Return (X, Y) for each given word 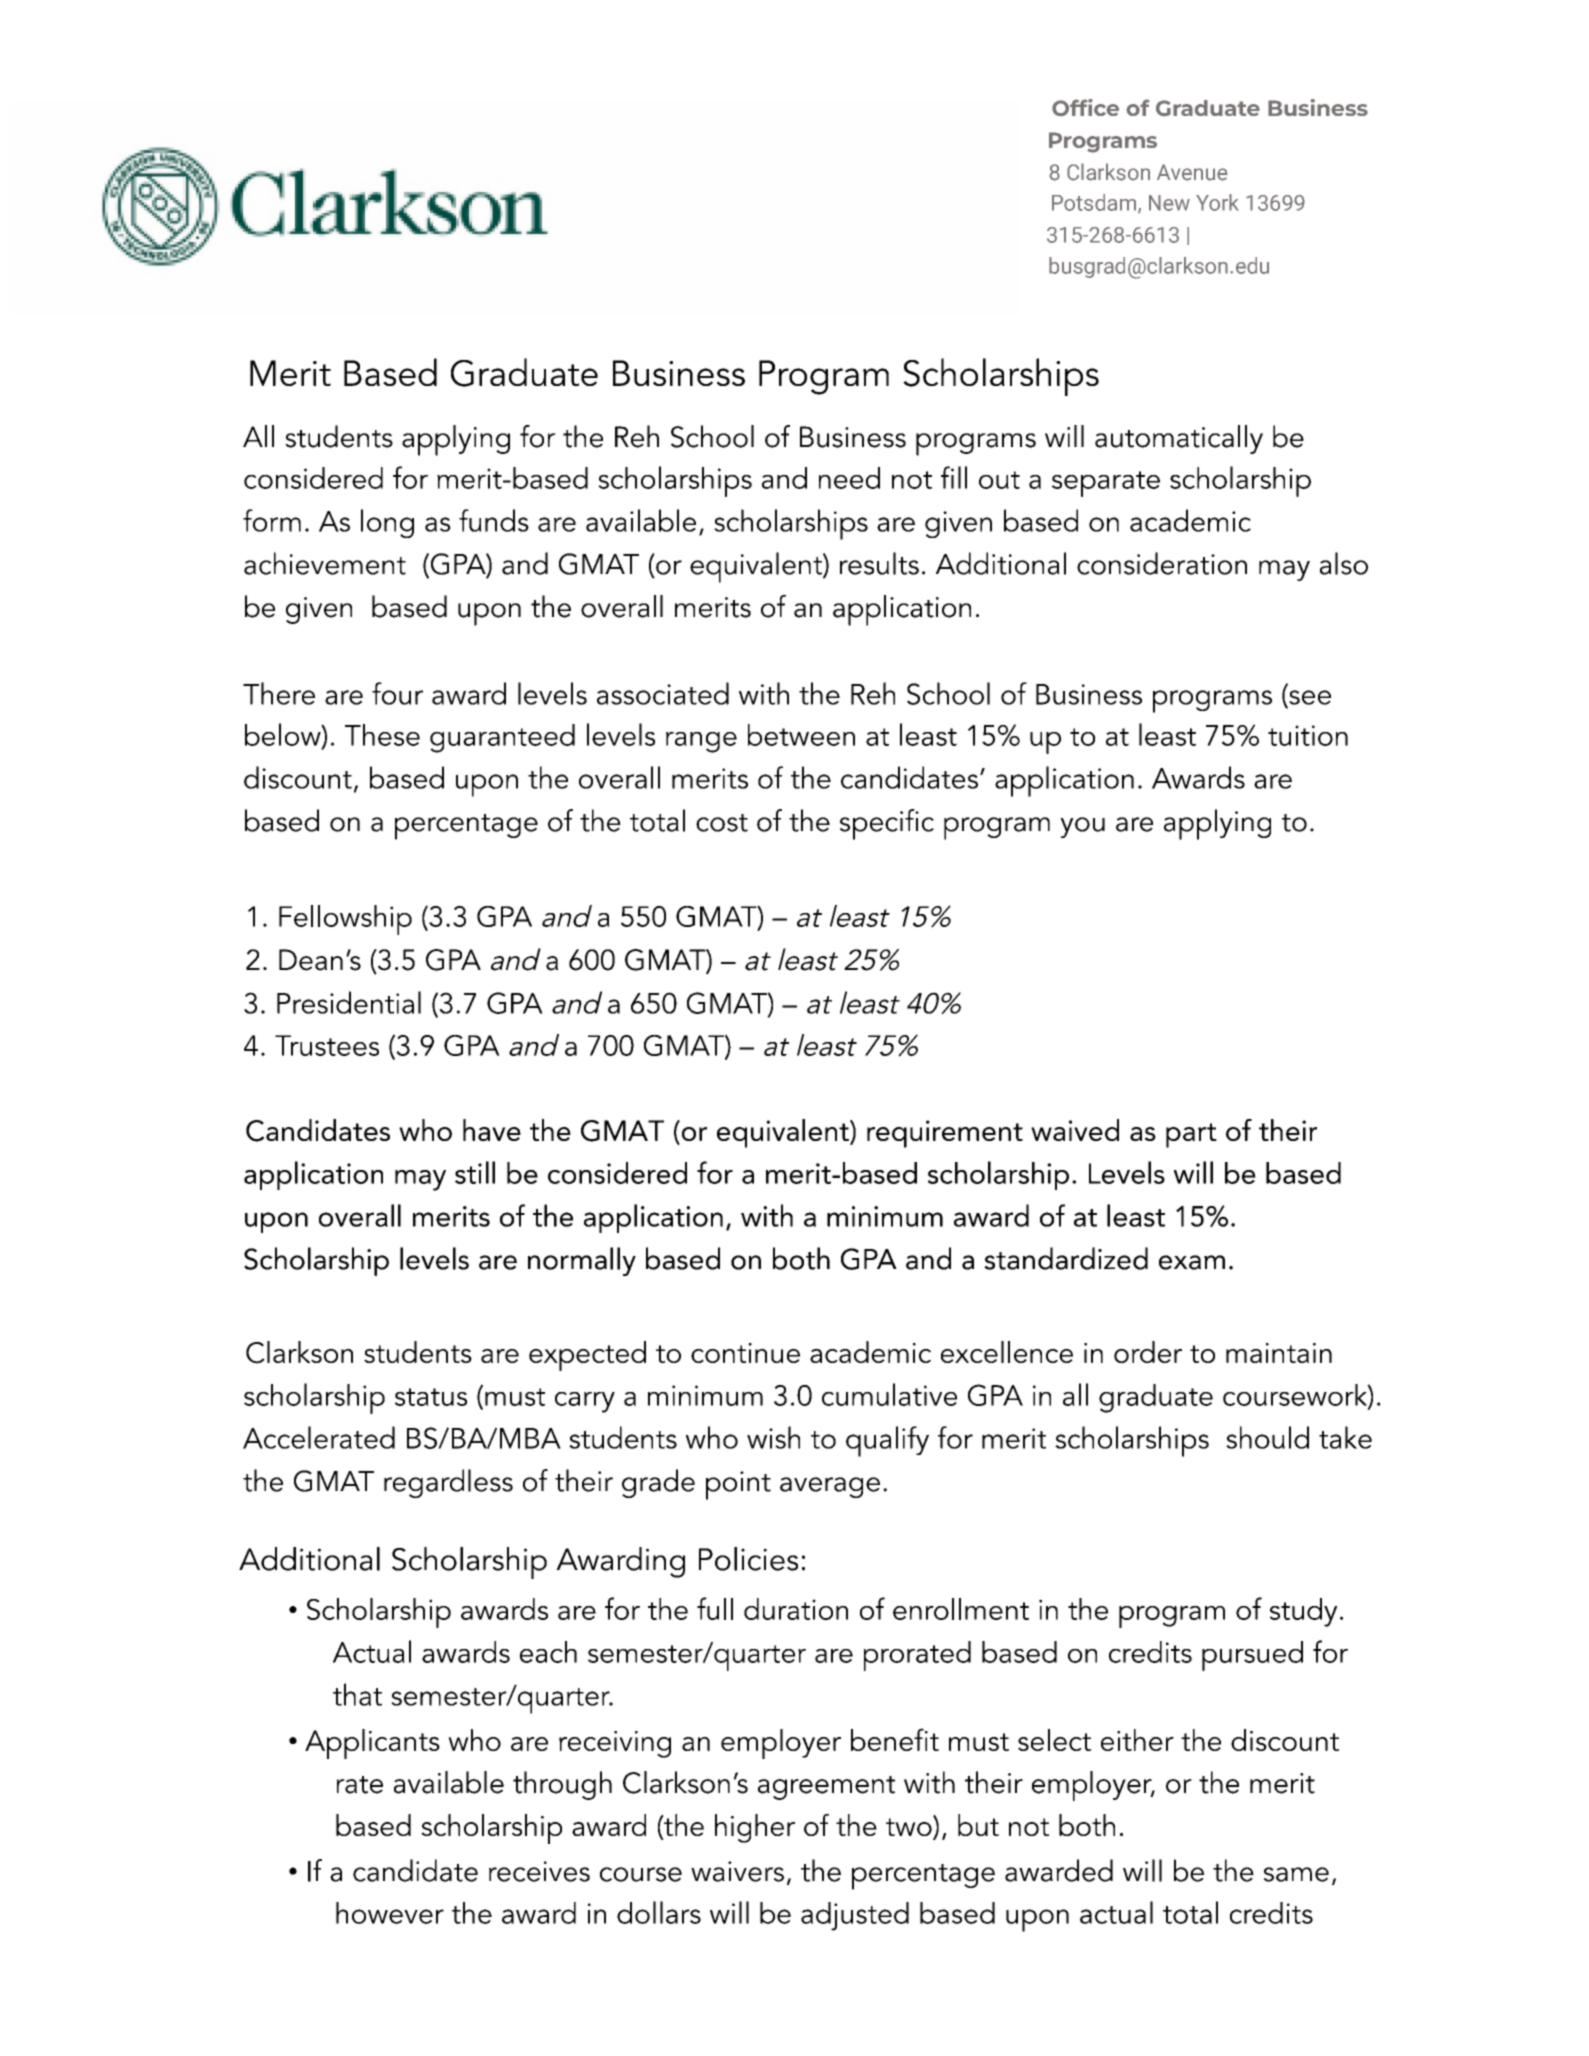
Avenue (1192, 172)
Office (1085, 107)
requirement (945, 1134)
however (390, 1913)
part (1191, 1135)
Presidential (349, 1002)
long (387, 523)
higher (755, 1828)
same (1296, 1874)
